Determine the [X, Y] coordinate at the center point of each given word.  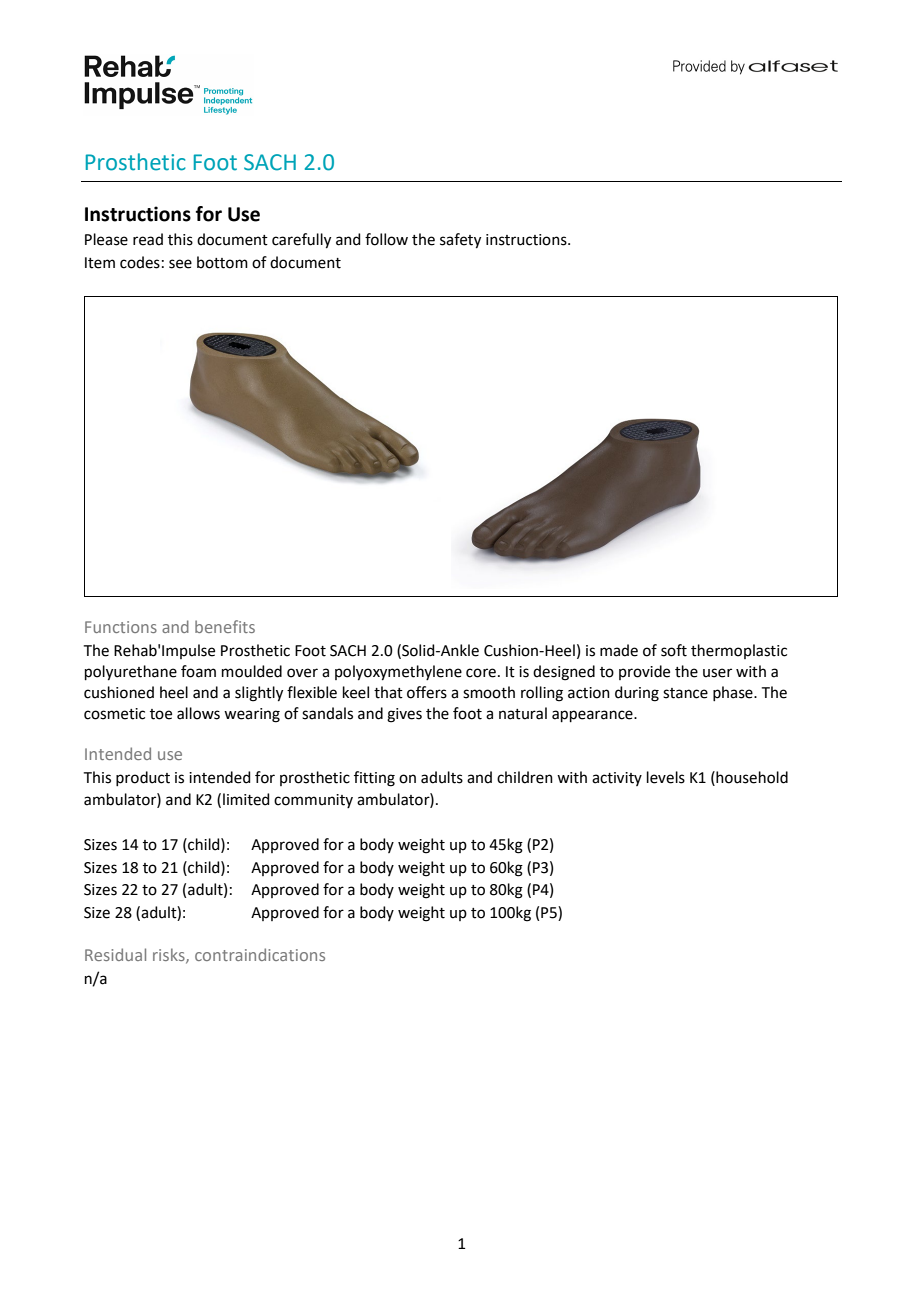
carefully [301, 241]
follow [386, 239]
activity [617, 779]
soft [674, 650]
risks [170, 955]
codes [140, 262]
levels [666, 777]
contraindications [260, 954]
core [481, 673]
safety [460, 241]
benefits [225, 626]
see [180, 264]
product [143, 778]
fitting [374, 779]
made [619, 650]
